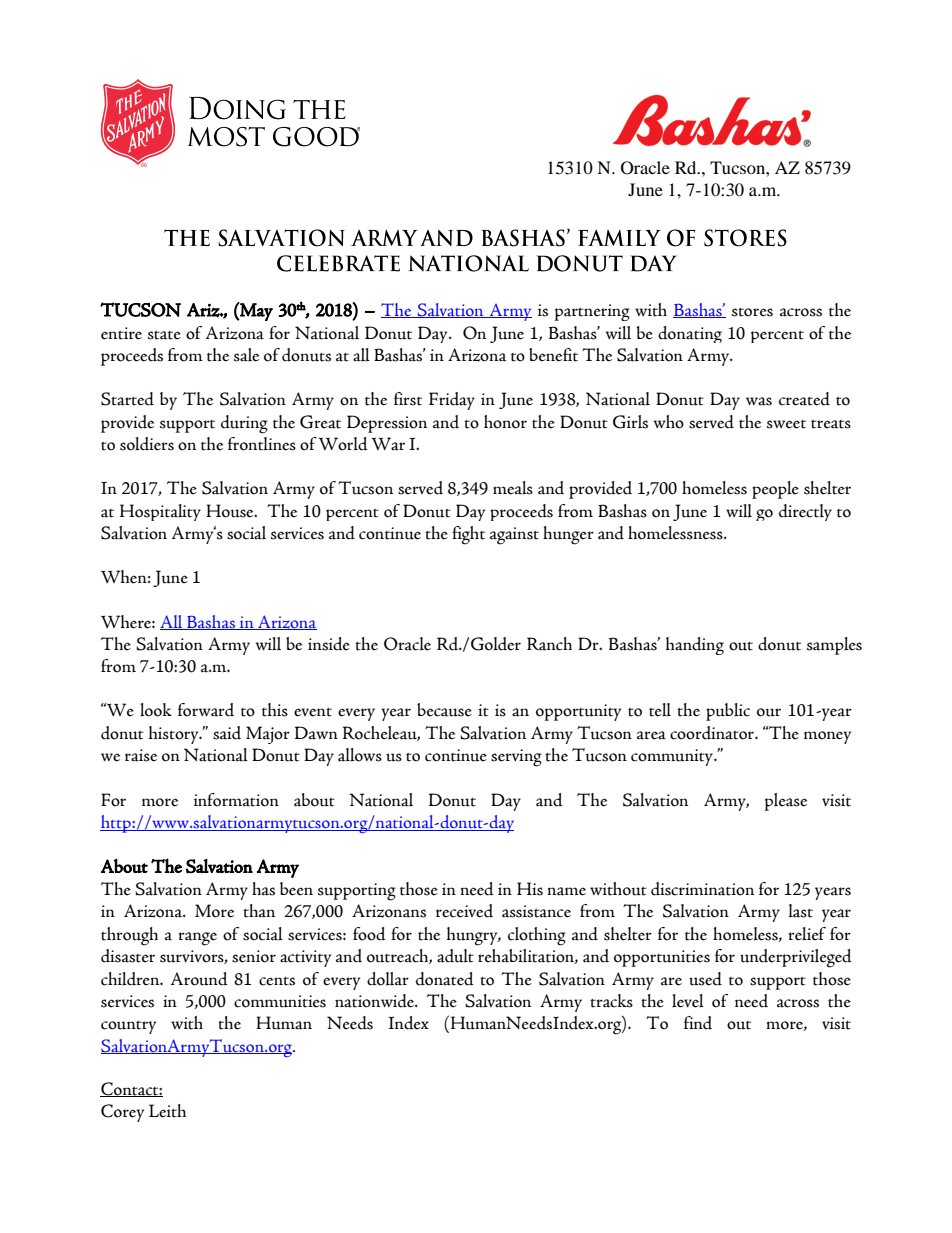  Describe the element at coordinates (236, 800) in the screenshot. I see `information` at that location.
